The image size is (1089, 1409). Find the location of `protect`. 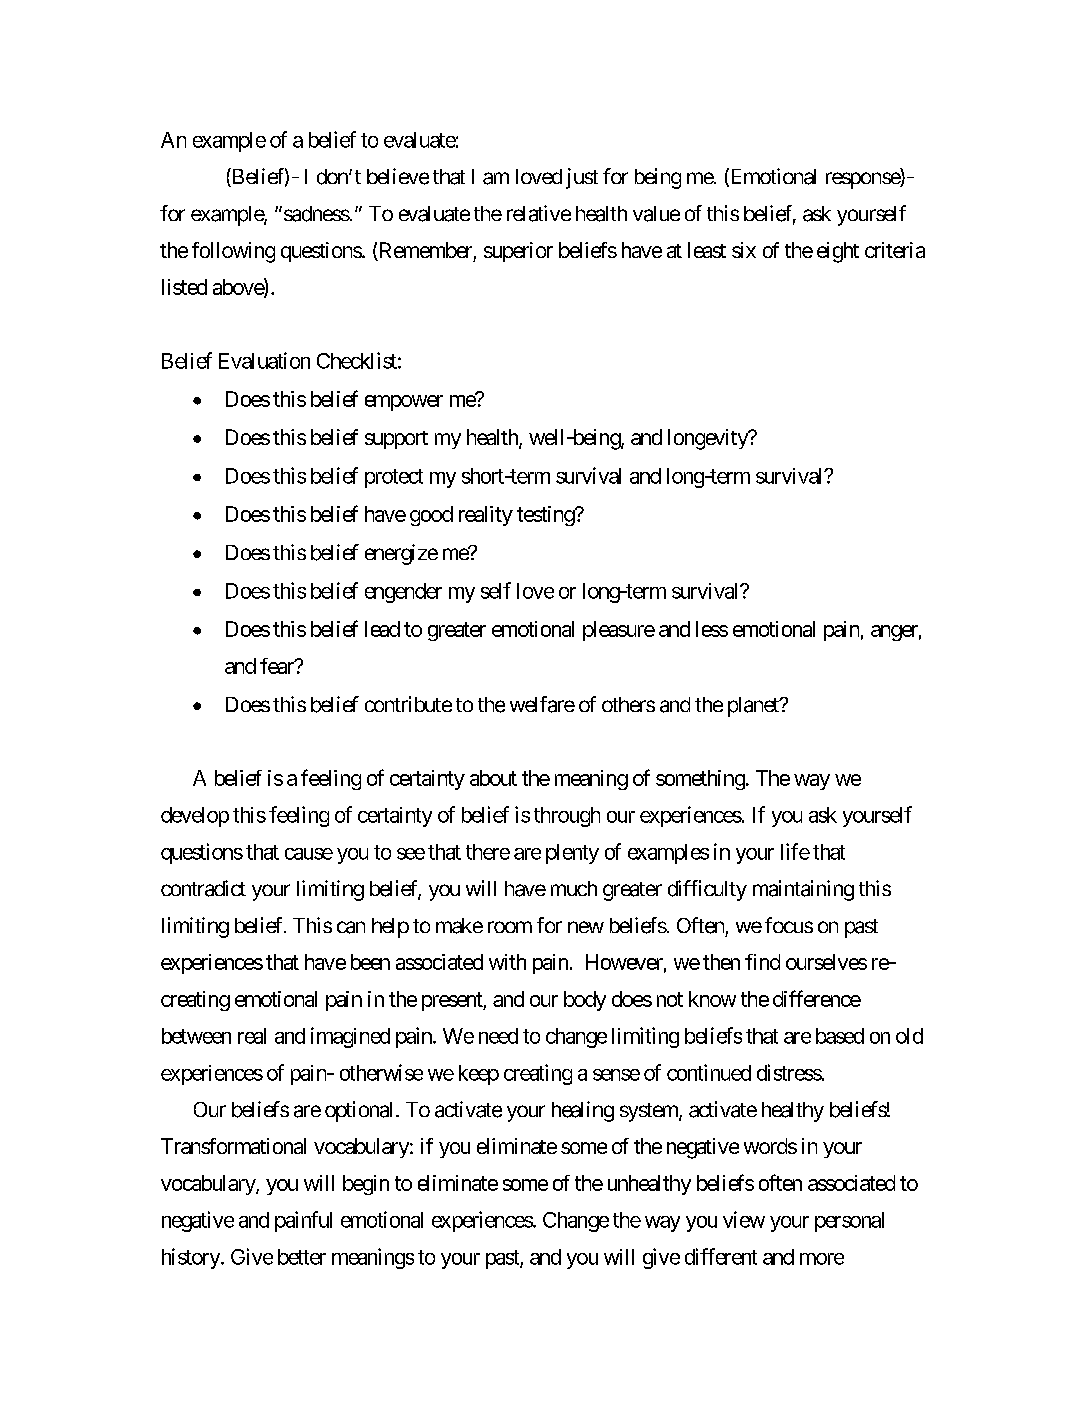

protect is located at coordinates (394, 478).
